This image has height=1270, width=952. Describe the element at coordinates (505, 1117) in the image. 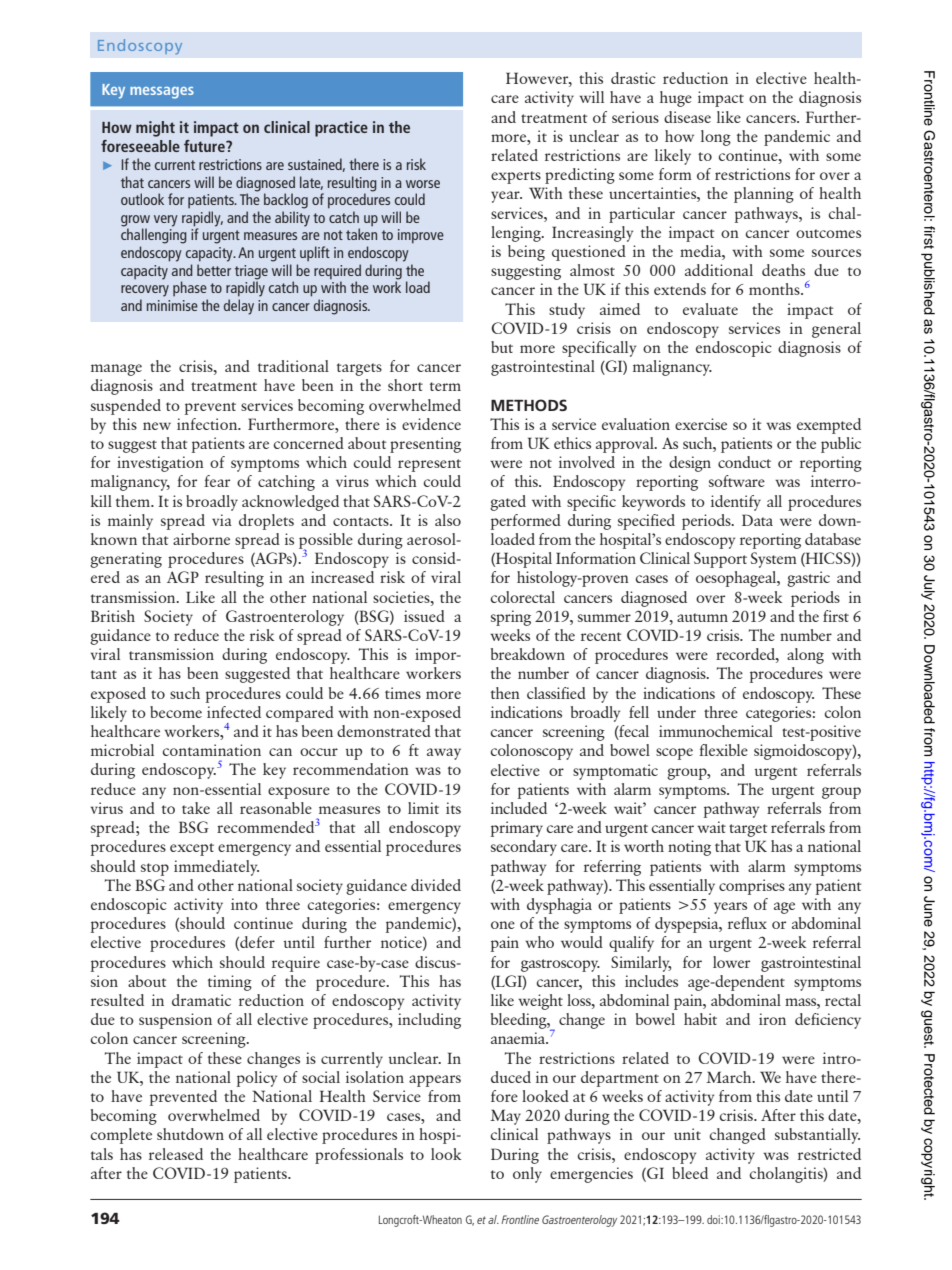

I see `May` at that location.
